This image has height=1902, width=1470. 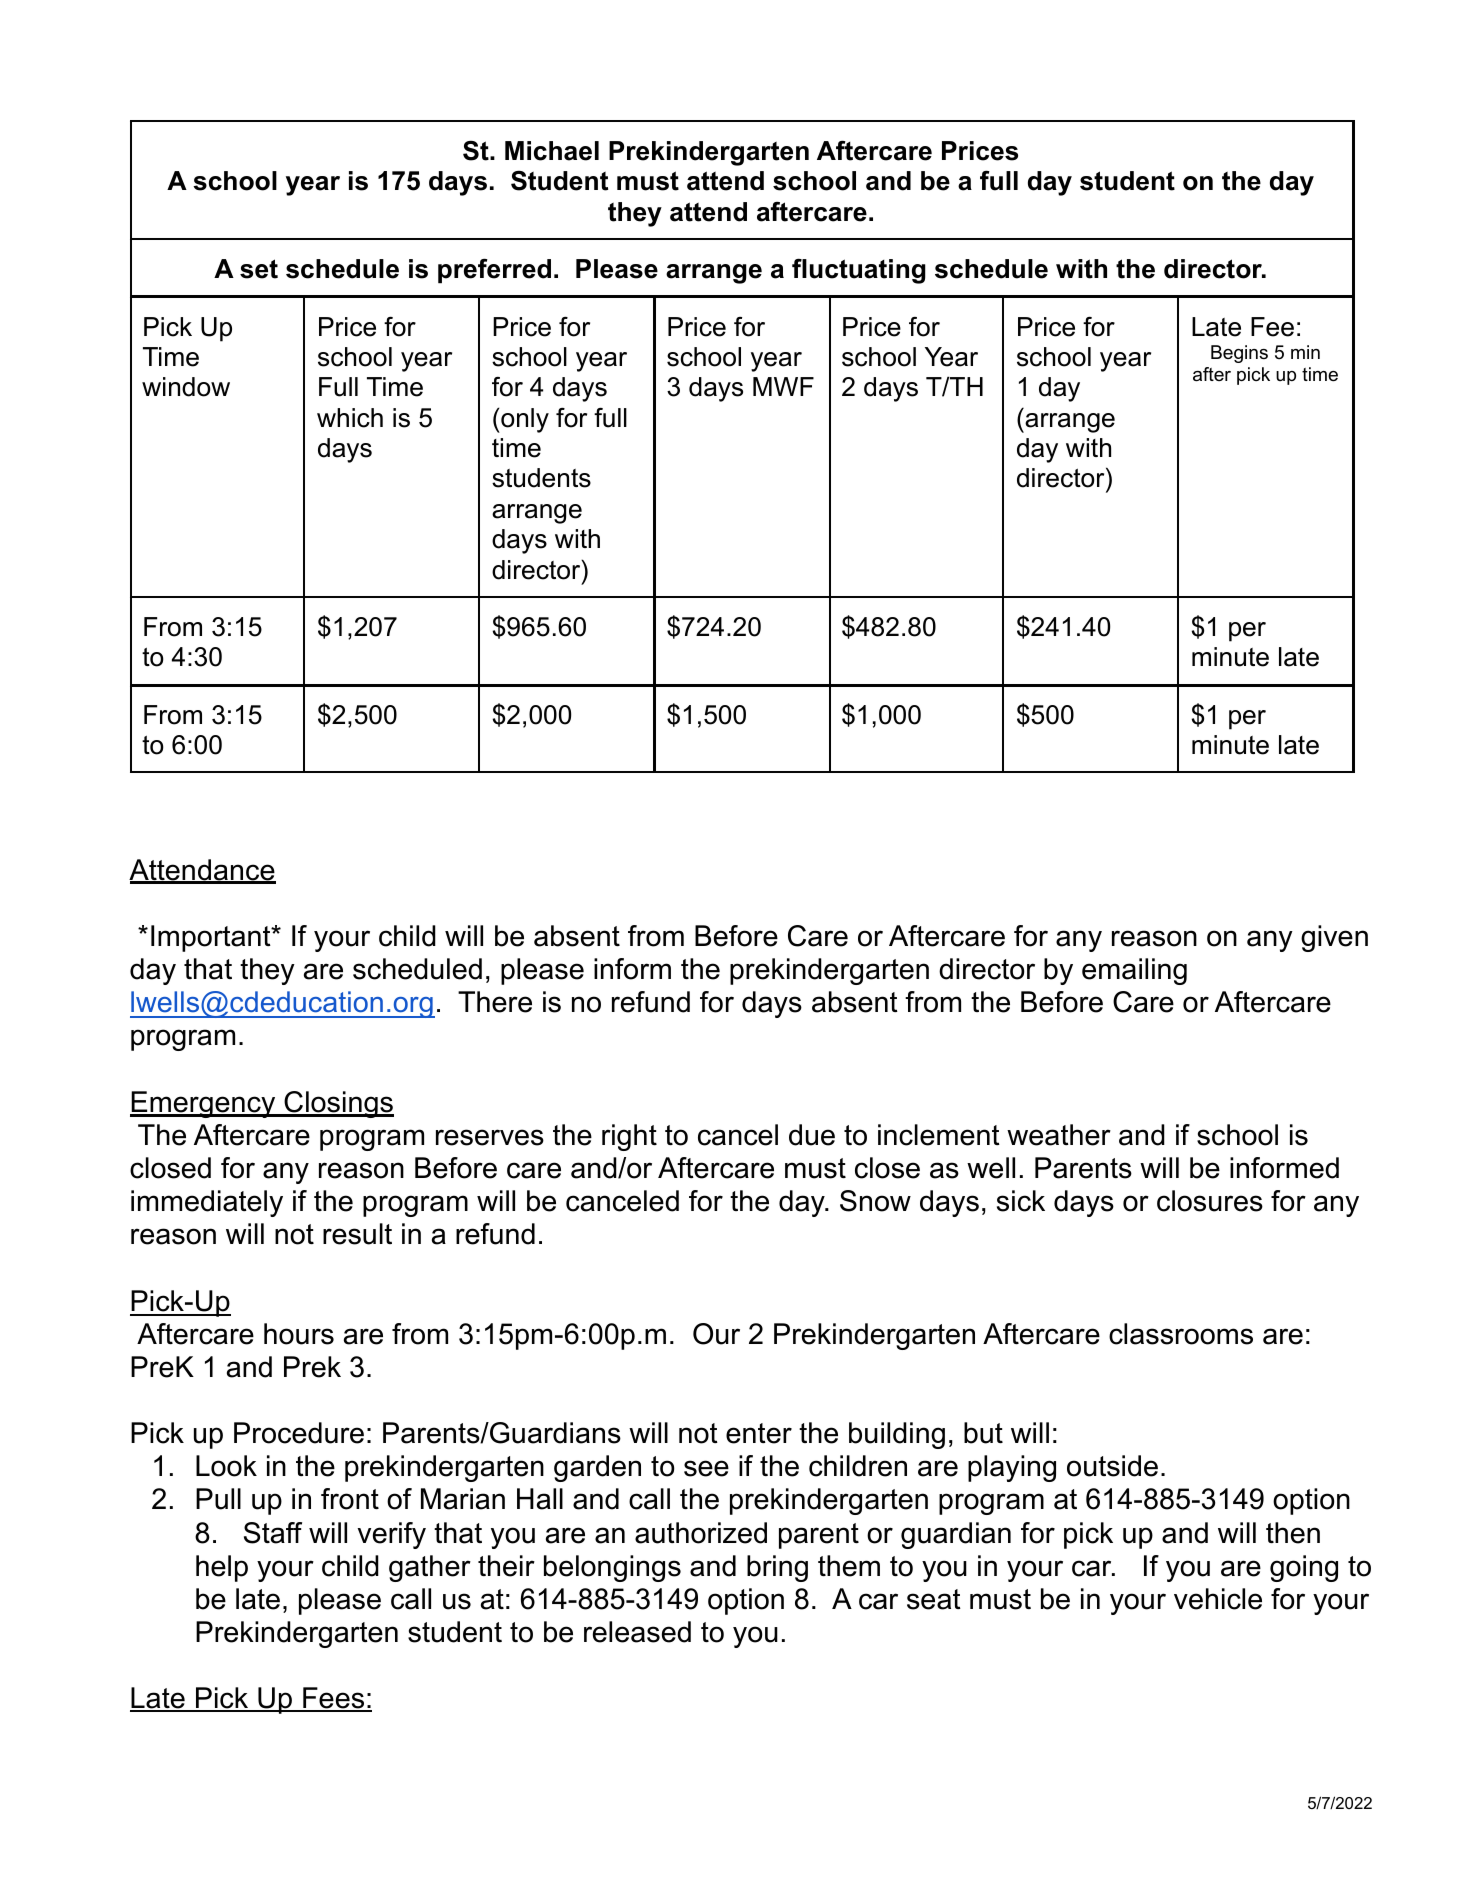 I want to click on set, so click(x=259, y=269).
